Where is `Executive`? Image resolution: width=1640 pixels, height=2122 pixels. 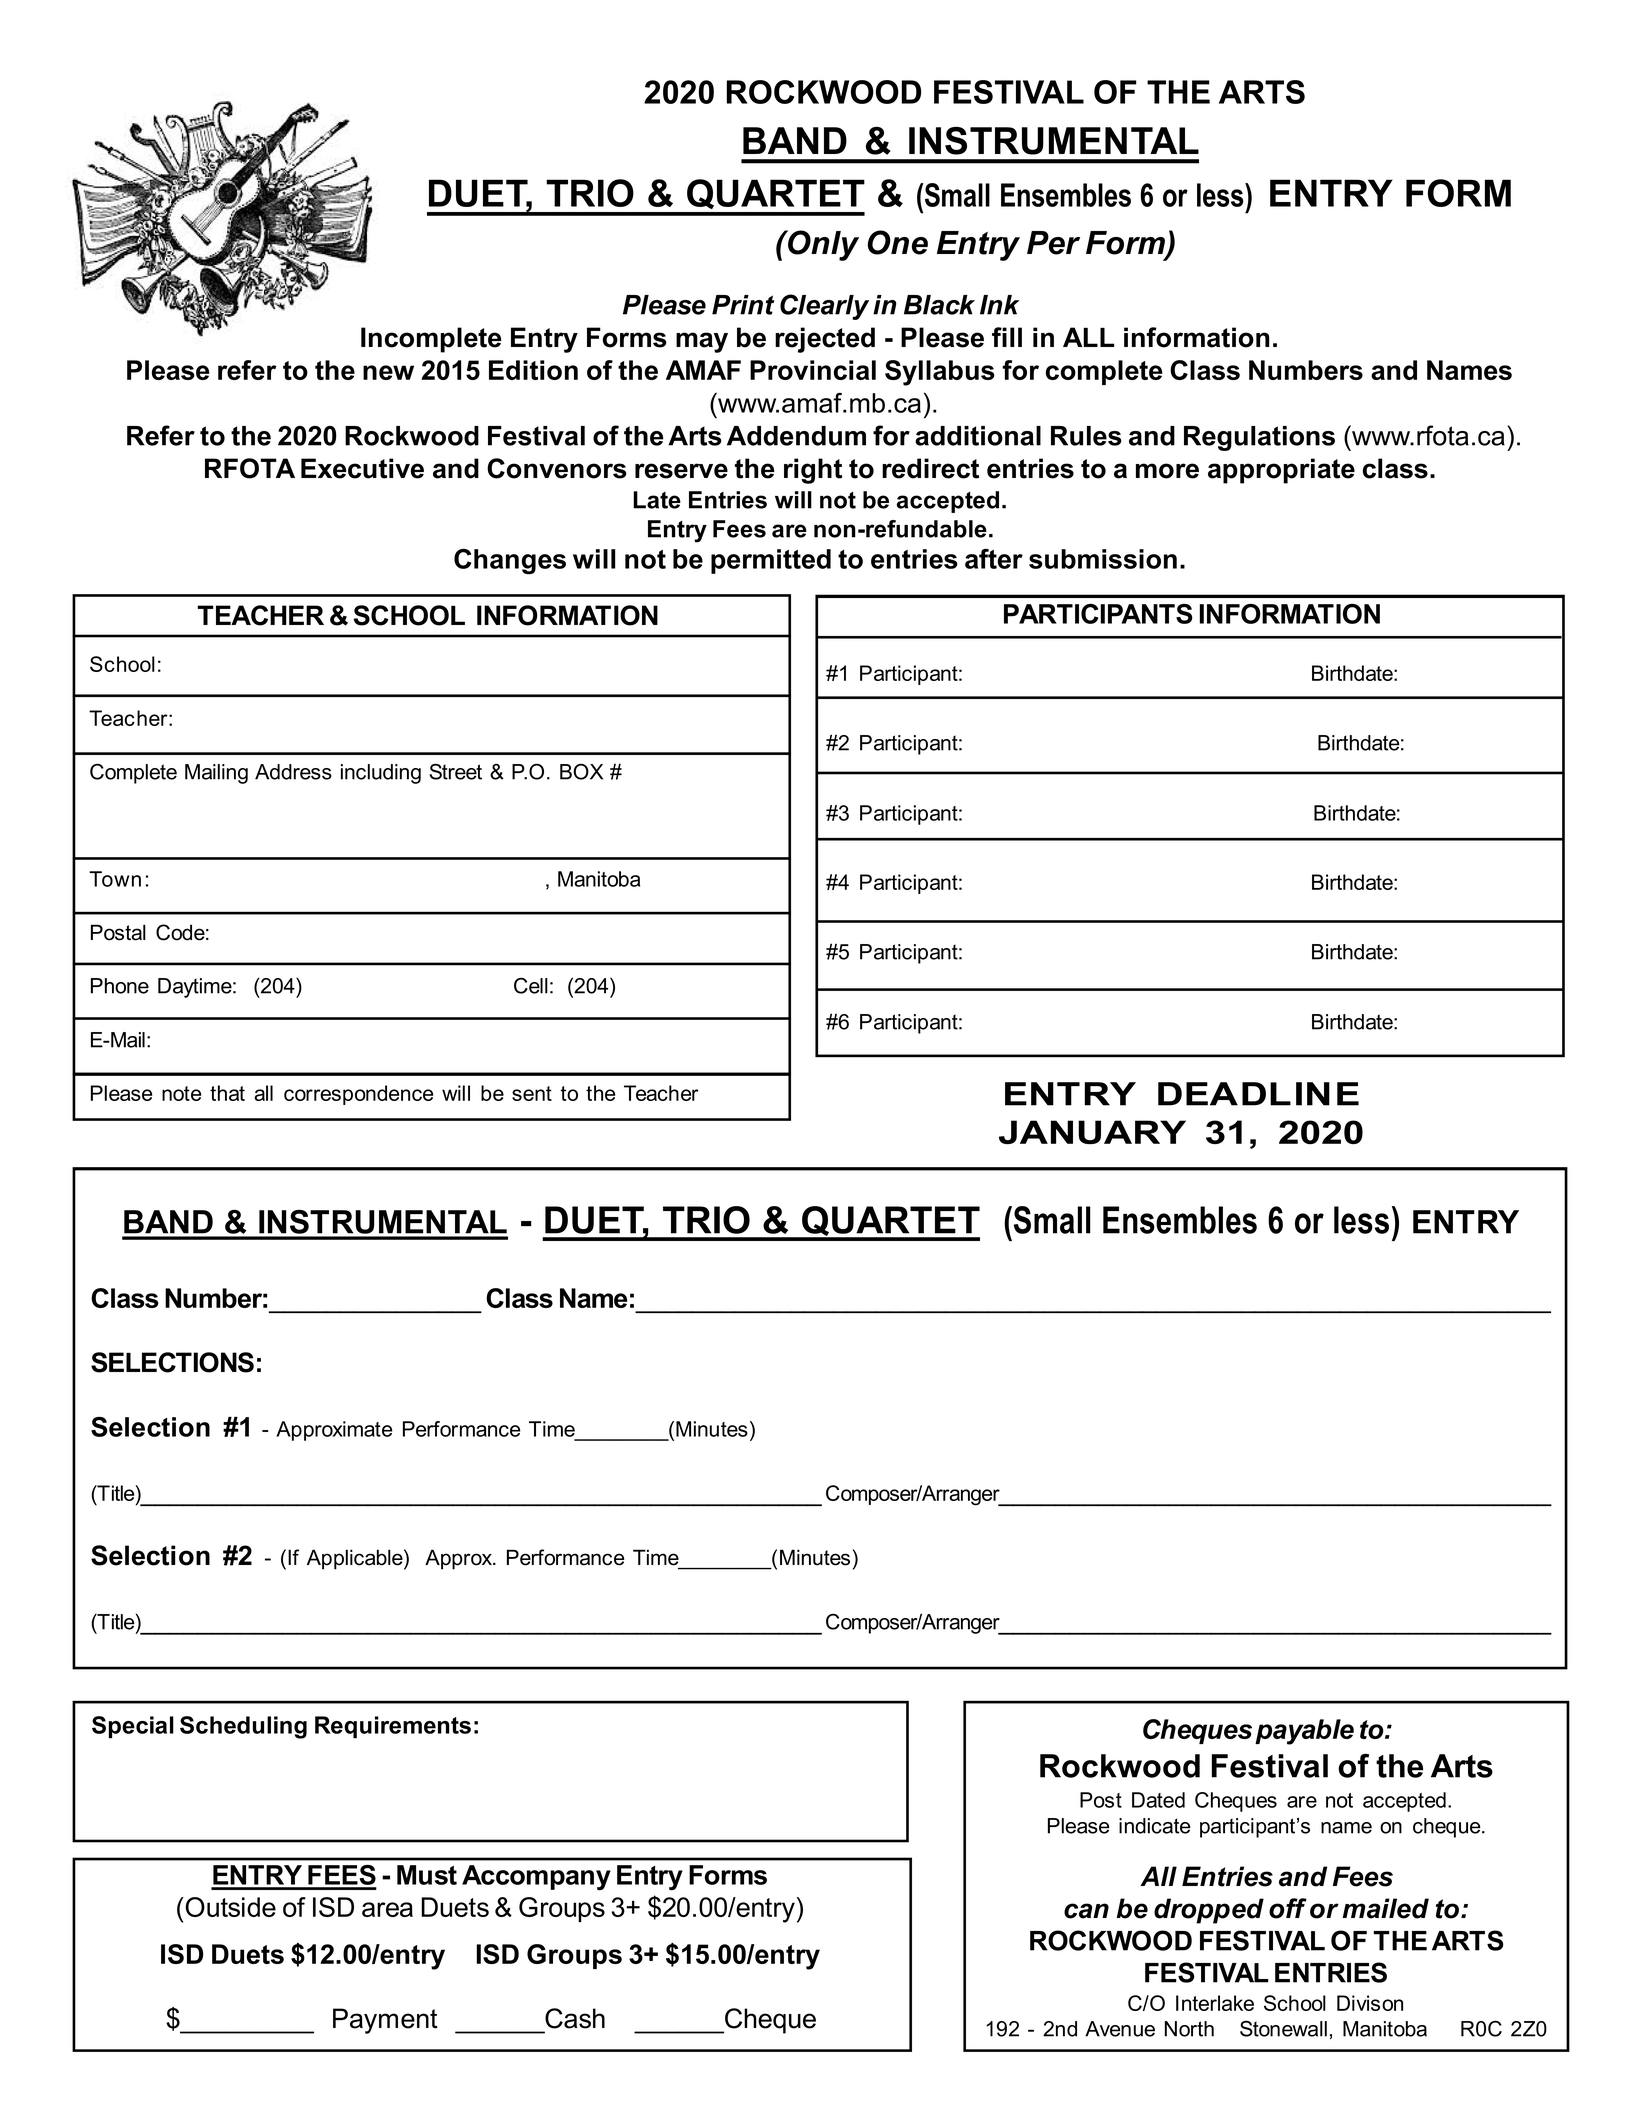 Executive is located at coordinates (362, 468).
